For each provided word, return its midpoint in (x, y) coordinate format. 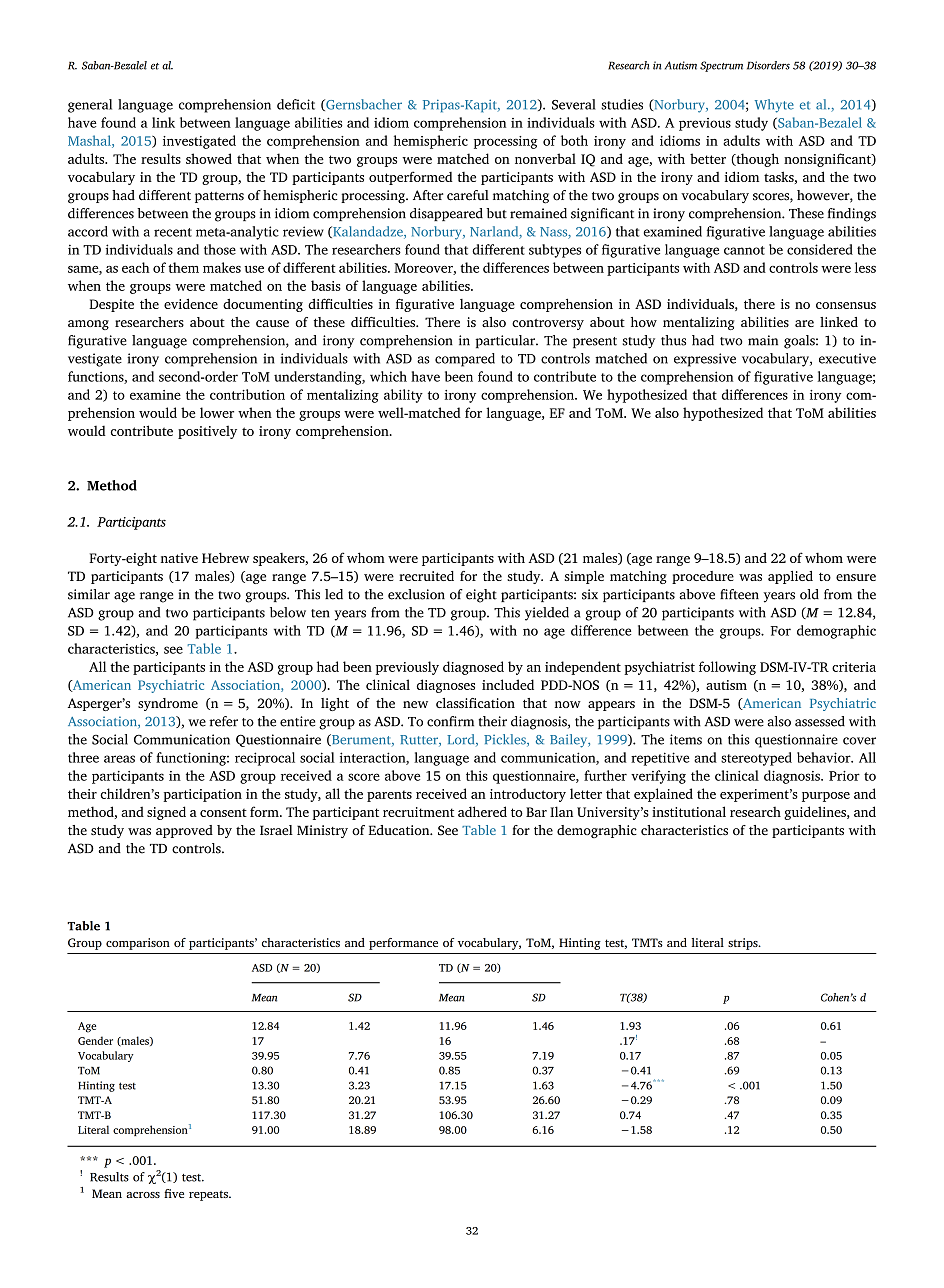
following (727, 668)
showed (209, 158)
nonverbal (545, 158)
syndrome (168, 704)
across (143, 1195)
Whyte (774, 106)
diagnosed (473, 668)
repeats (209, 1195)
